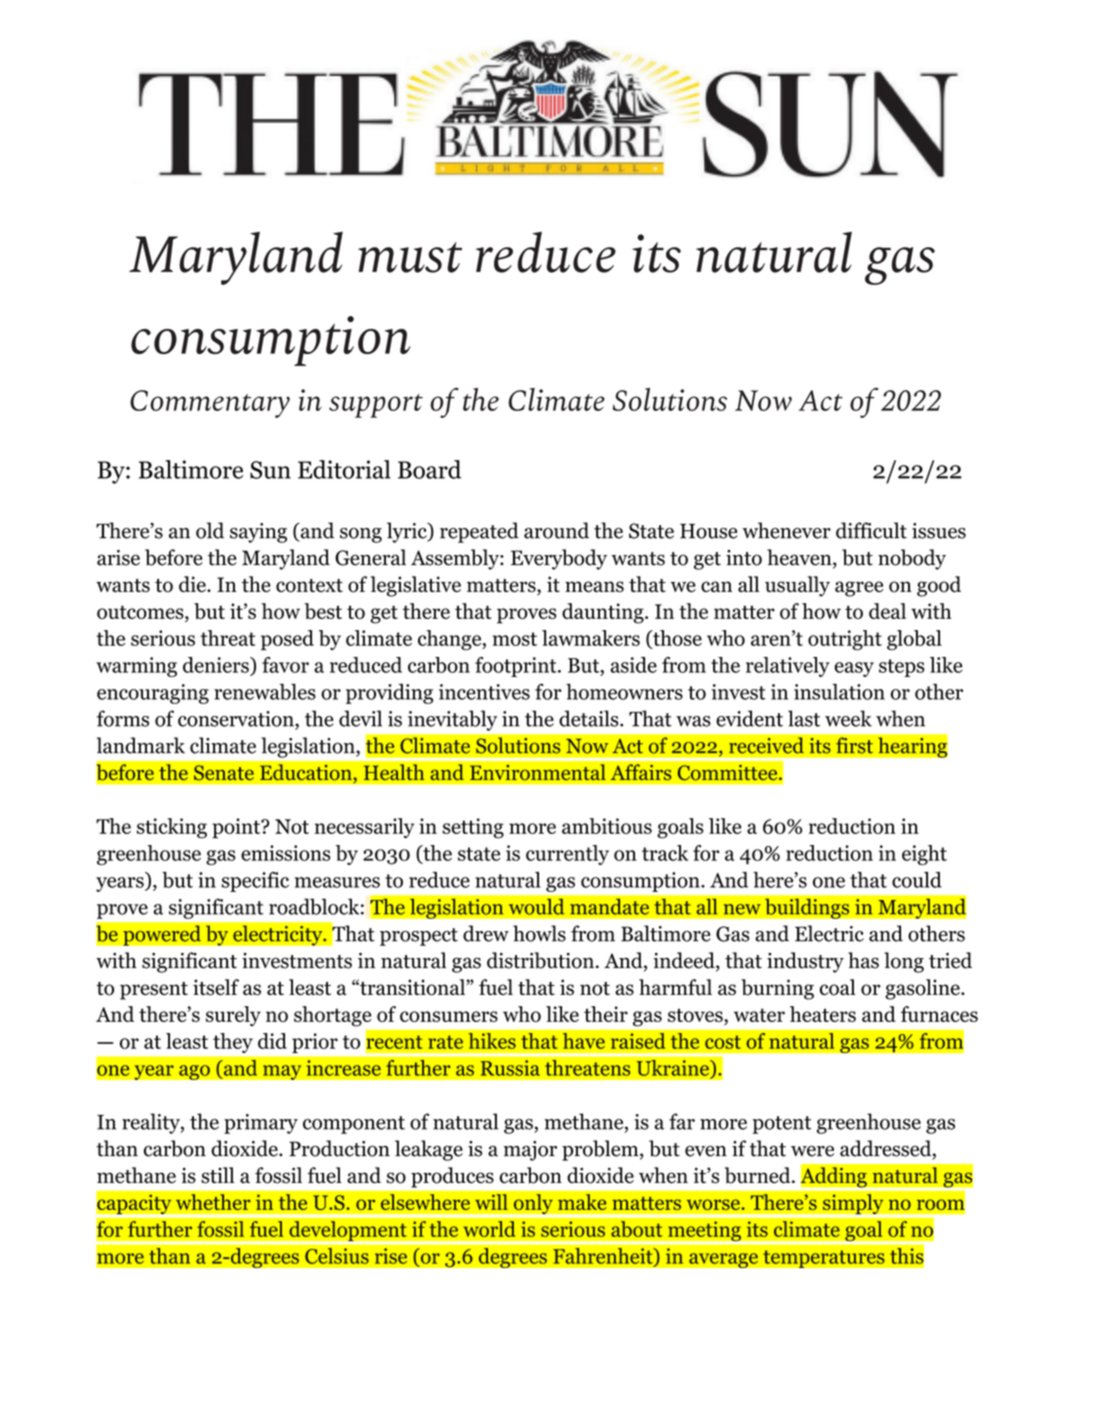 The image size is (1095, 1416). I want to click on heaters, so click(823, 1014).
